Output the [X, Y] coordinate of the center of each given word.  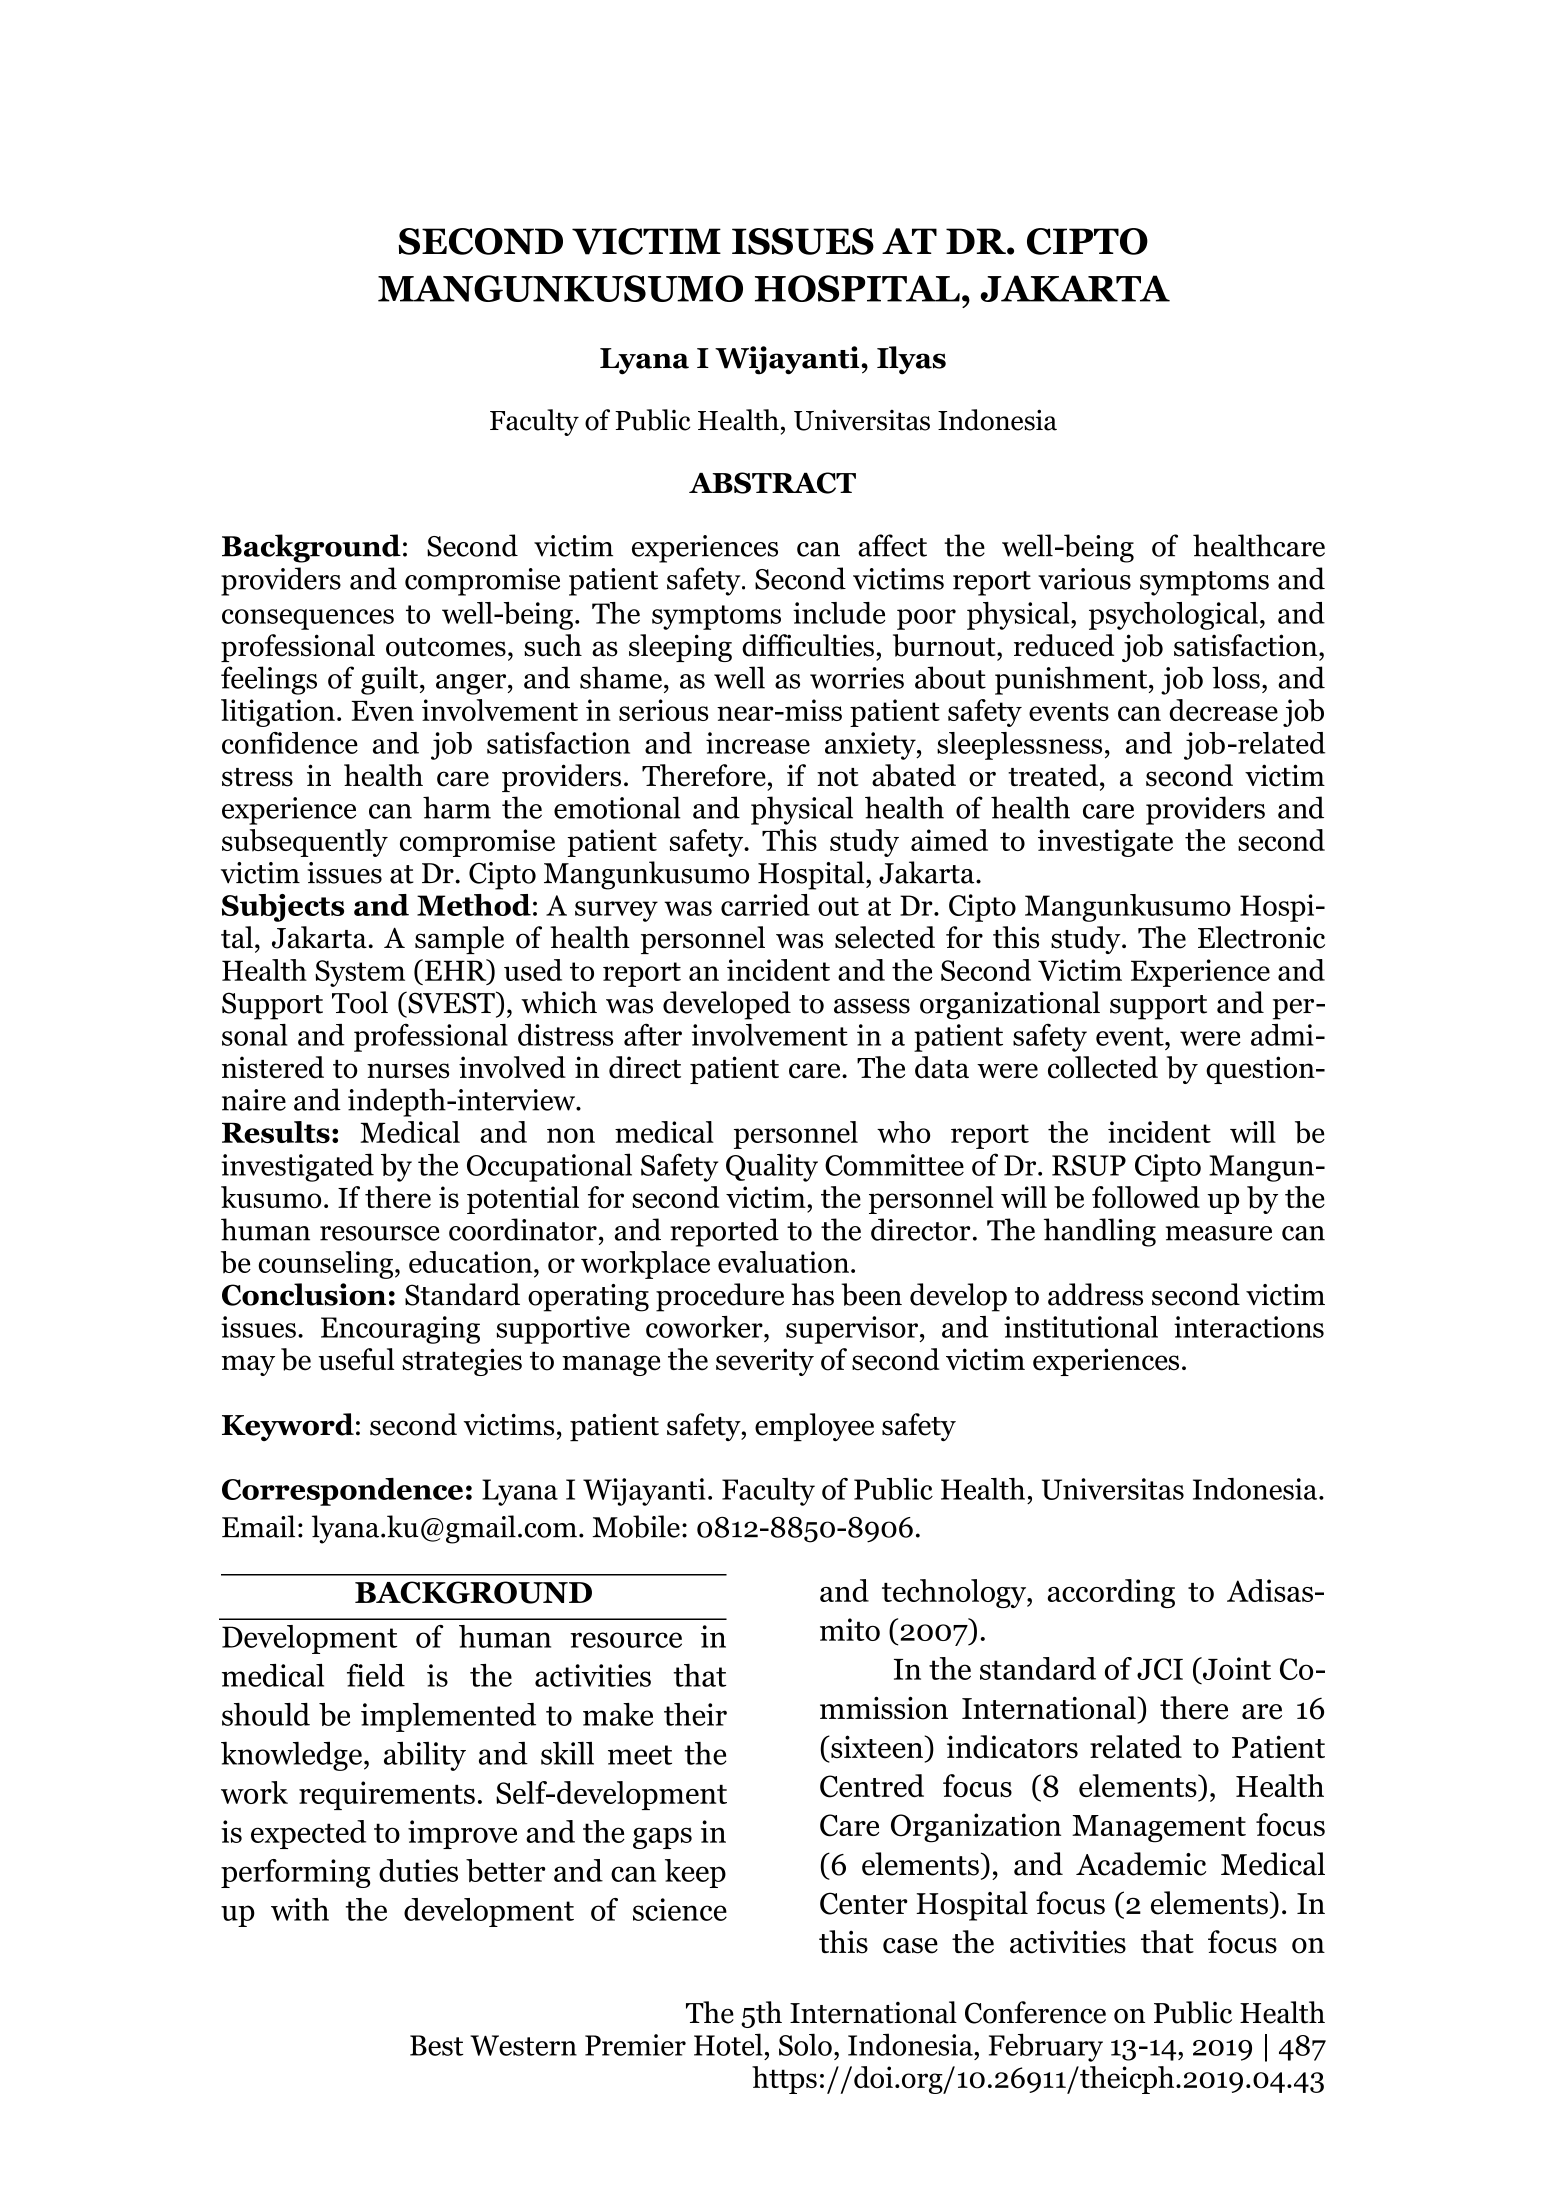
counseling [325, 1265]
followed [1146, 1197]
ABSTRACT [772, 483]
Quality [772, 1167]
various [1084, 579]
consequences [308, 619]
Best [436, 2045]
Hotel [728, 2044]
